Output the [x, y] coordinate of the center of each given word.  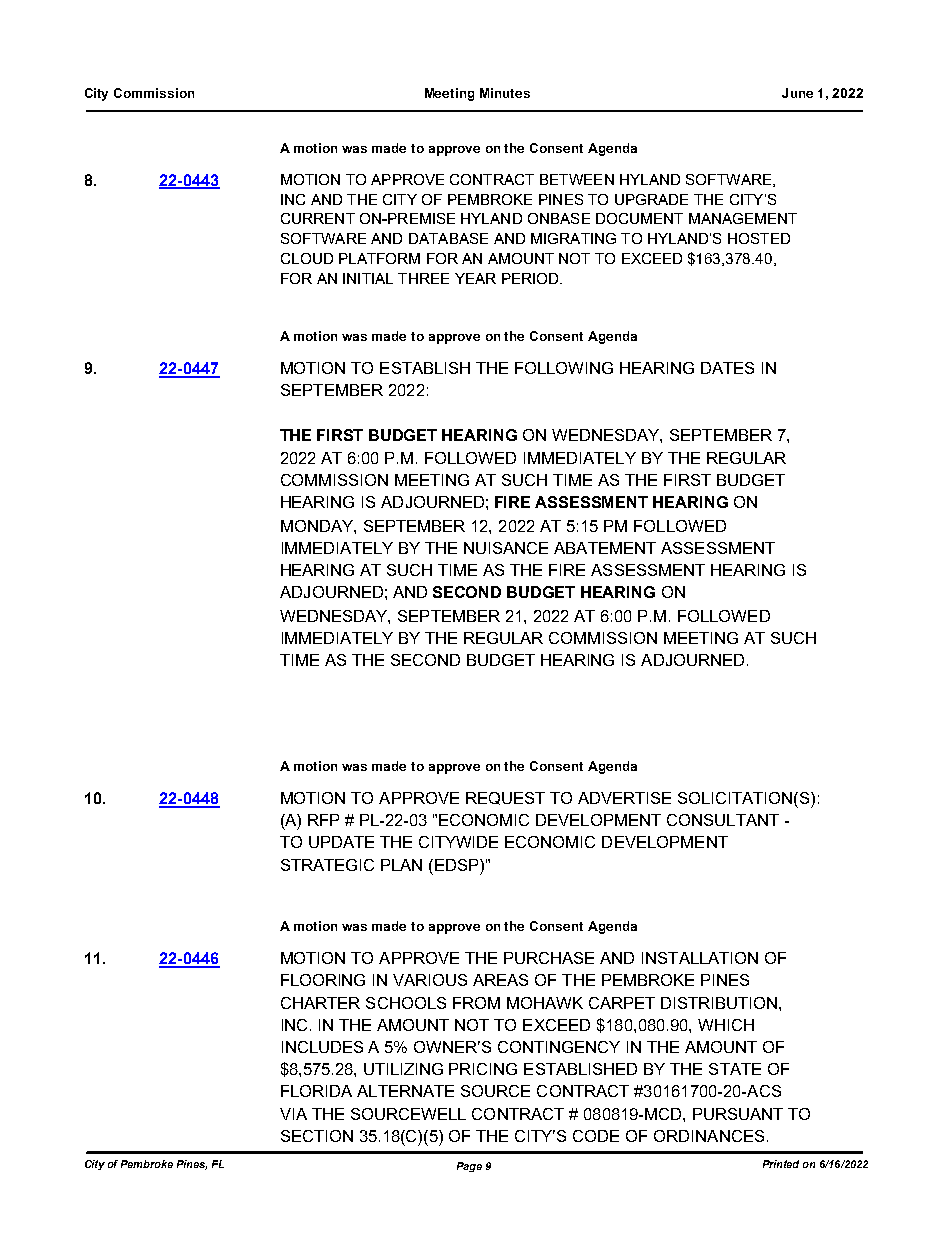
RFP [323, 820]
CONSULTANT [723, 820]
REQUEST [505, 798]
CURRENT [318, 218]
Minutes [505, 93]
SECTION [317, 1136]
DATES [727, 368]
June [797, 93]
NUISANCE [506, 548]
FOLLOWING [564, 368]
